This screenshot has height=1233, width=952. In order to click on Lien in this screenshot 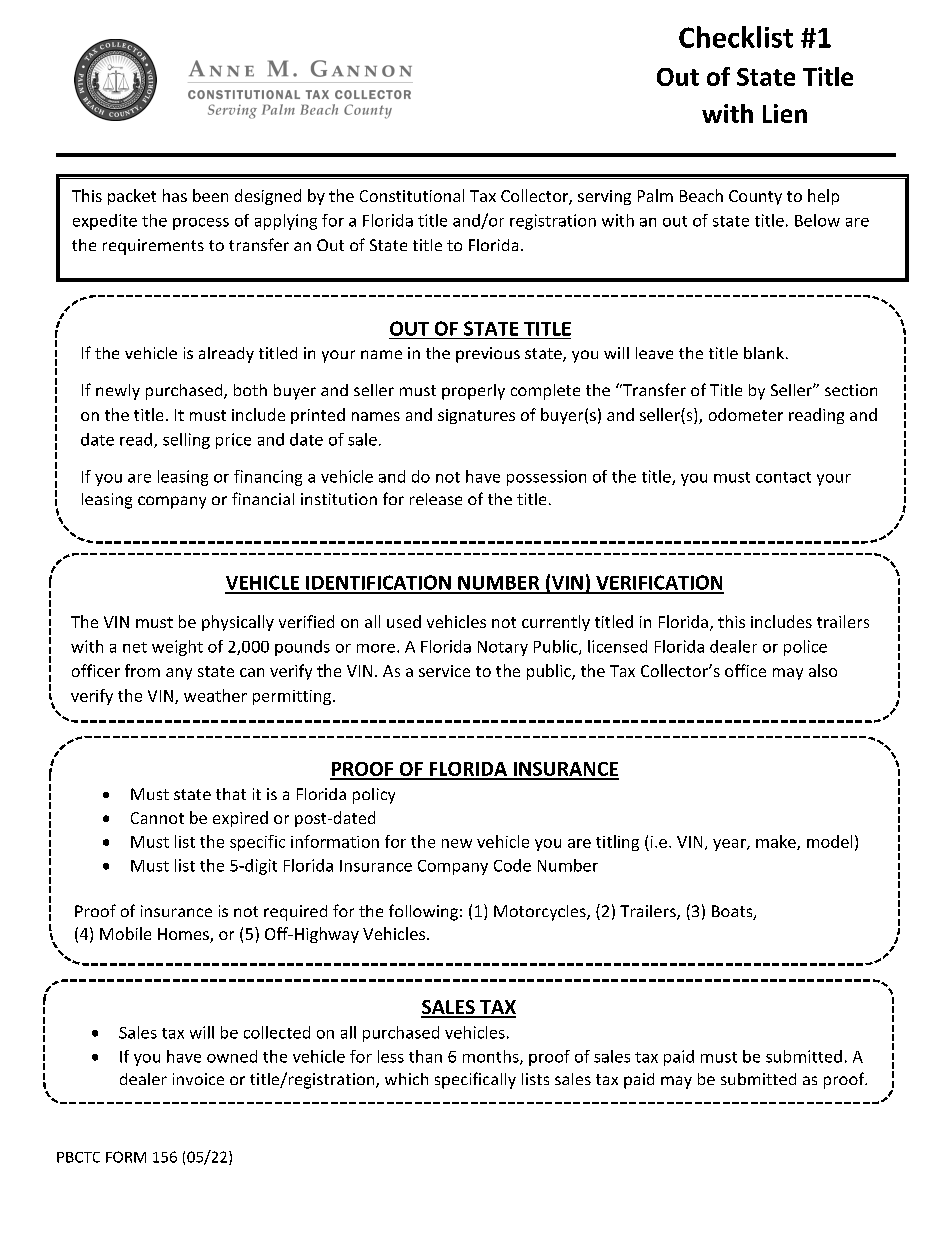, I will do `click(785, 113)`.
